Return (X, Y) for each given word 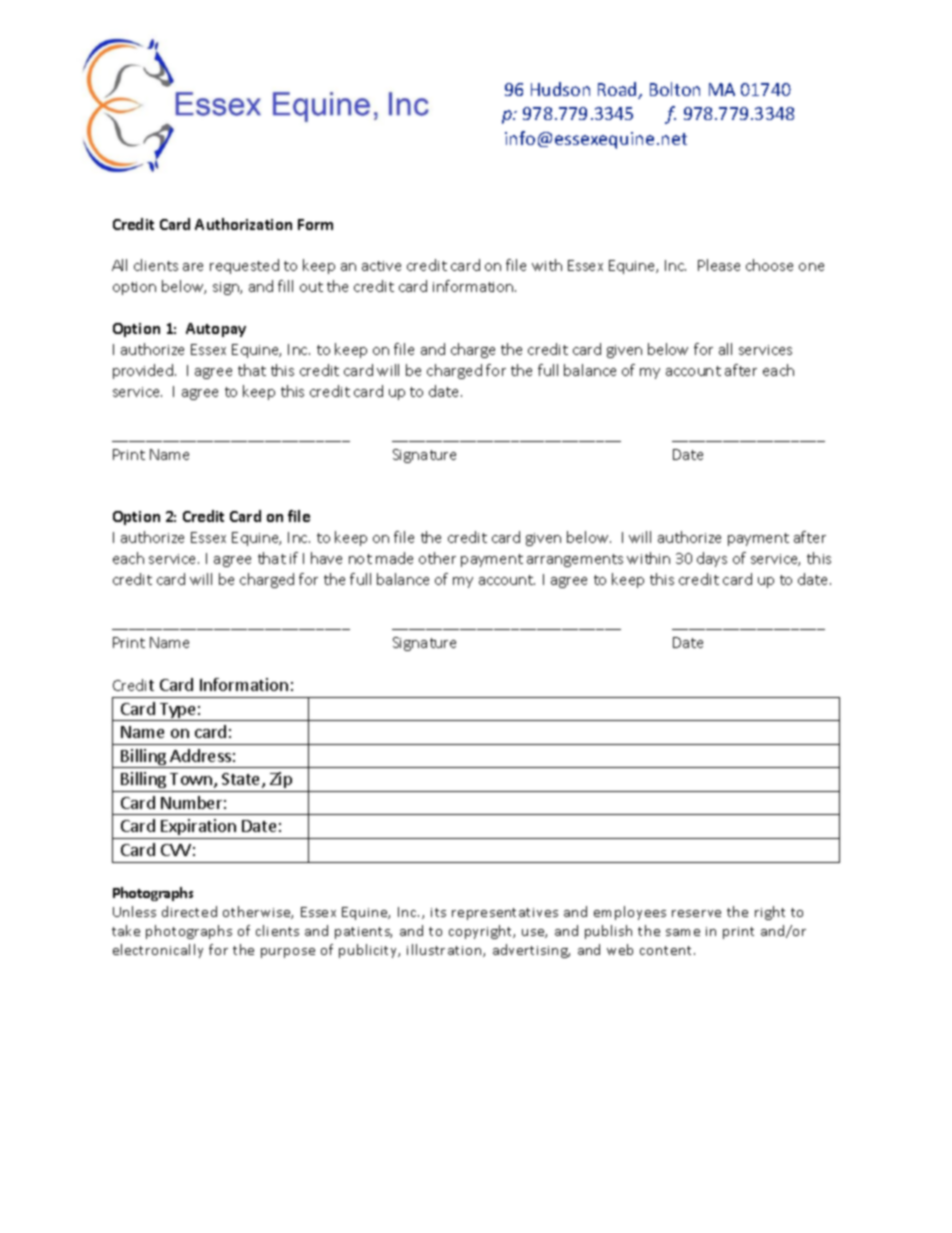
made (394, 558)
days (712, 559)
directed (189, 911)
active (381, 266)
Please (719, 265)
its (438, 912)
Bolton (675, 89)
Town (191, 779)
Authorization (243, 224)
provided (144, 371)
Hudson (560, 89)
